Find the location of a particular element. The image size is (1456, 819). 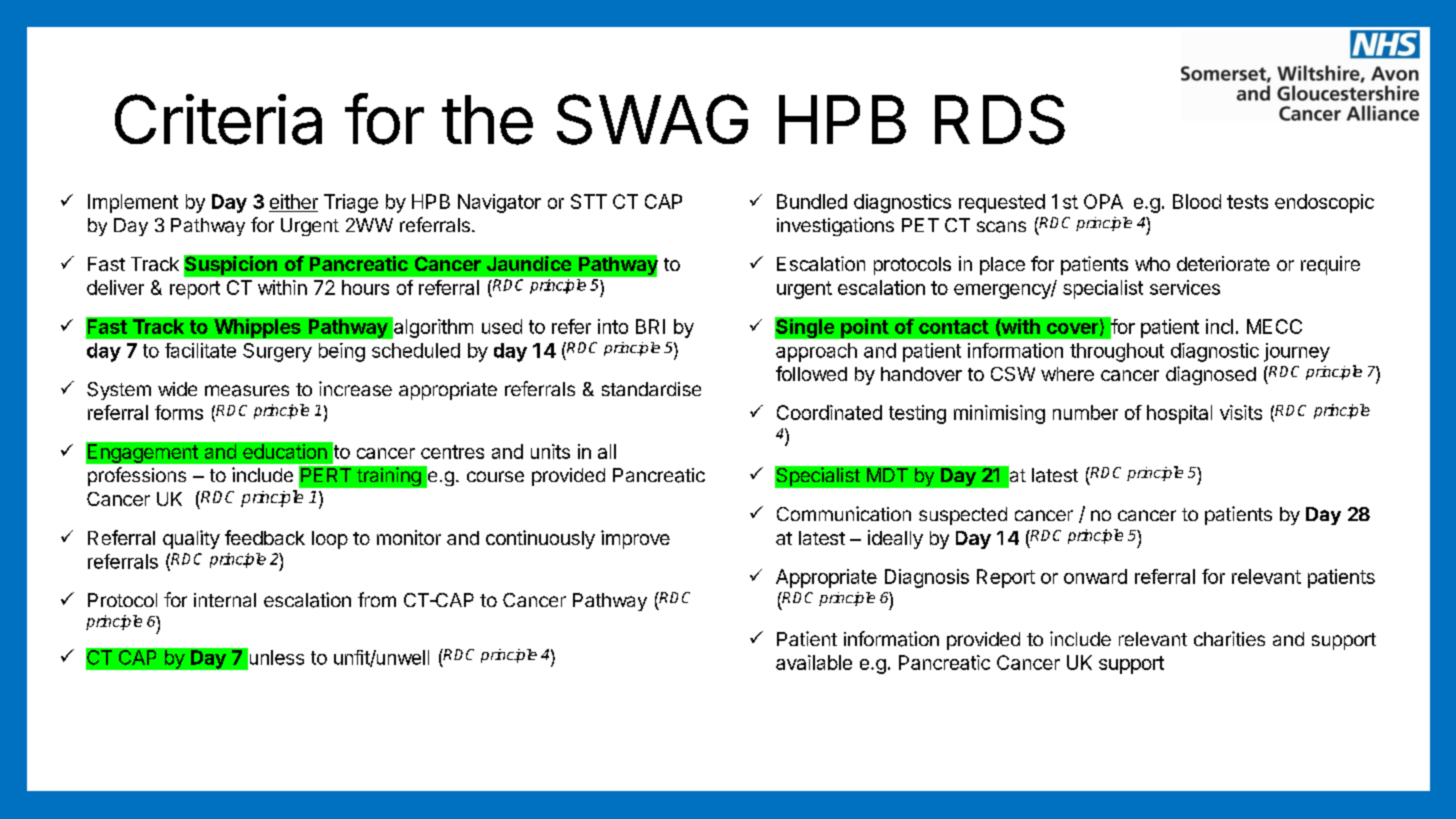

SWAG is located at coordinates (652, 119).
